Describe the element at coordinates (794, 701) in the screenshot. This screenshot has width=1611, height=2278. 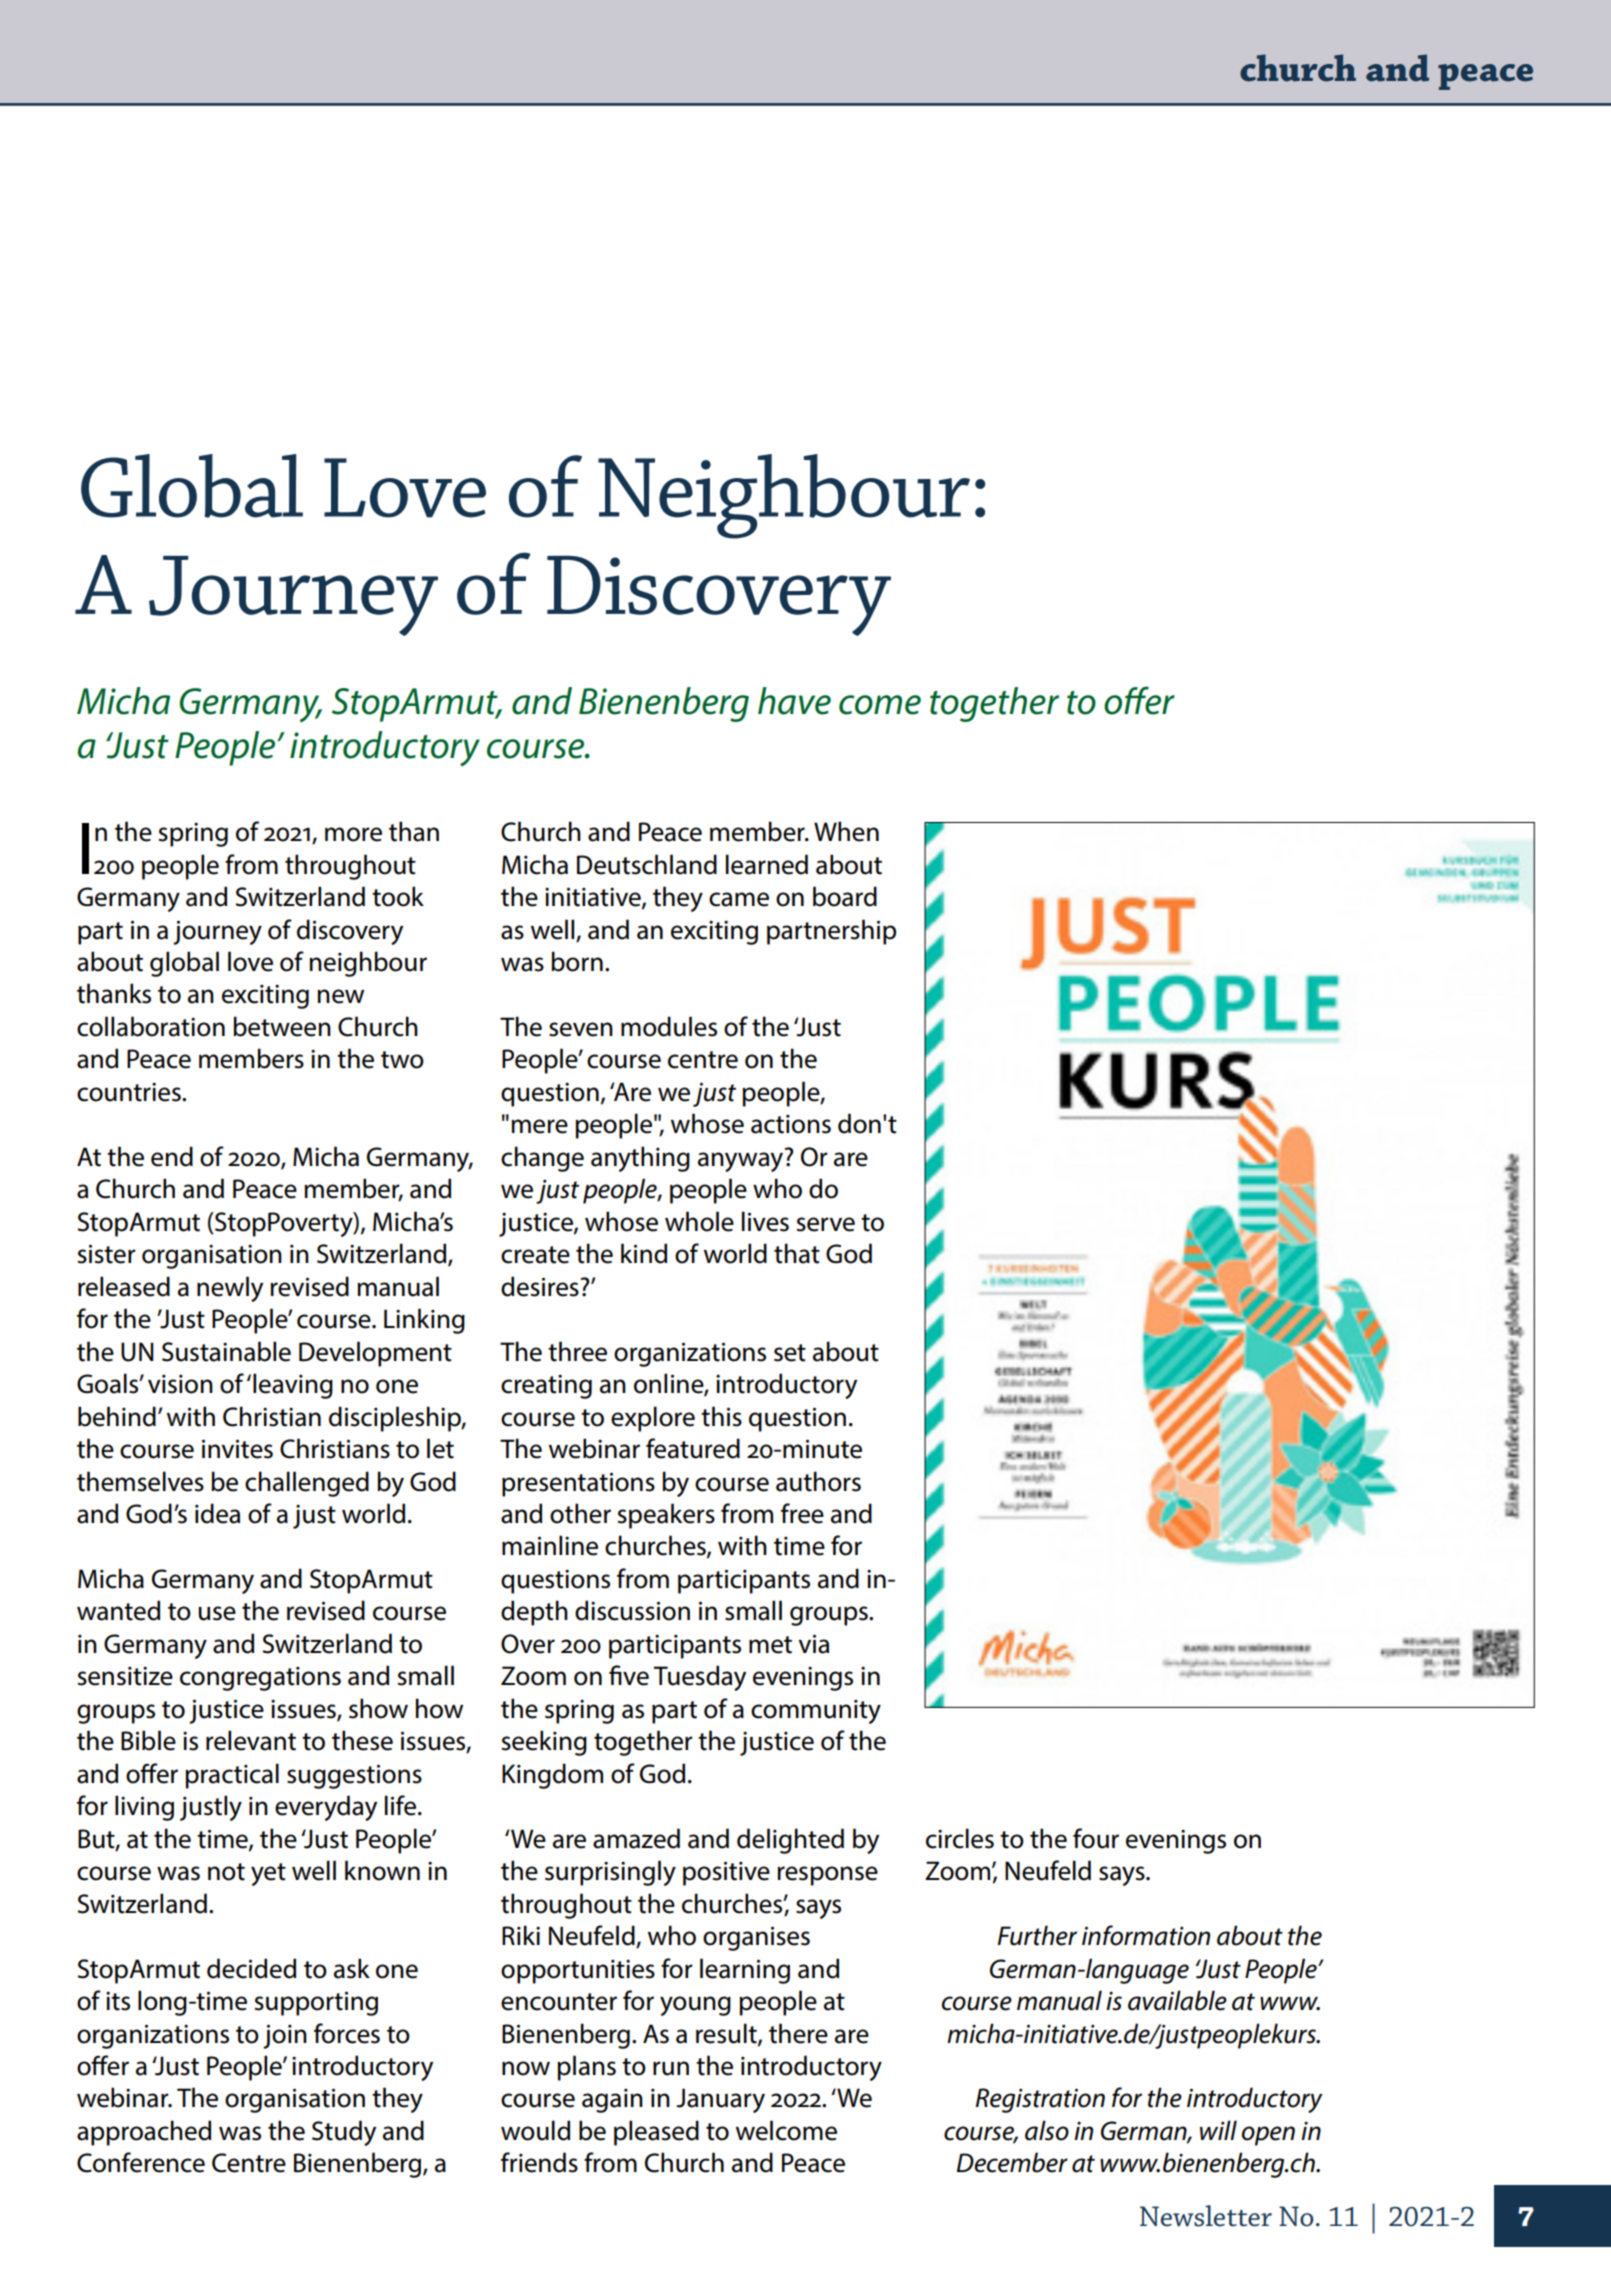
I see `have` at that location.
